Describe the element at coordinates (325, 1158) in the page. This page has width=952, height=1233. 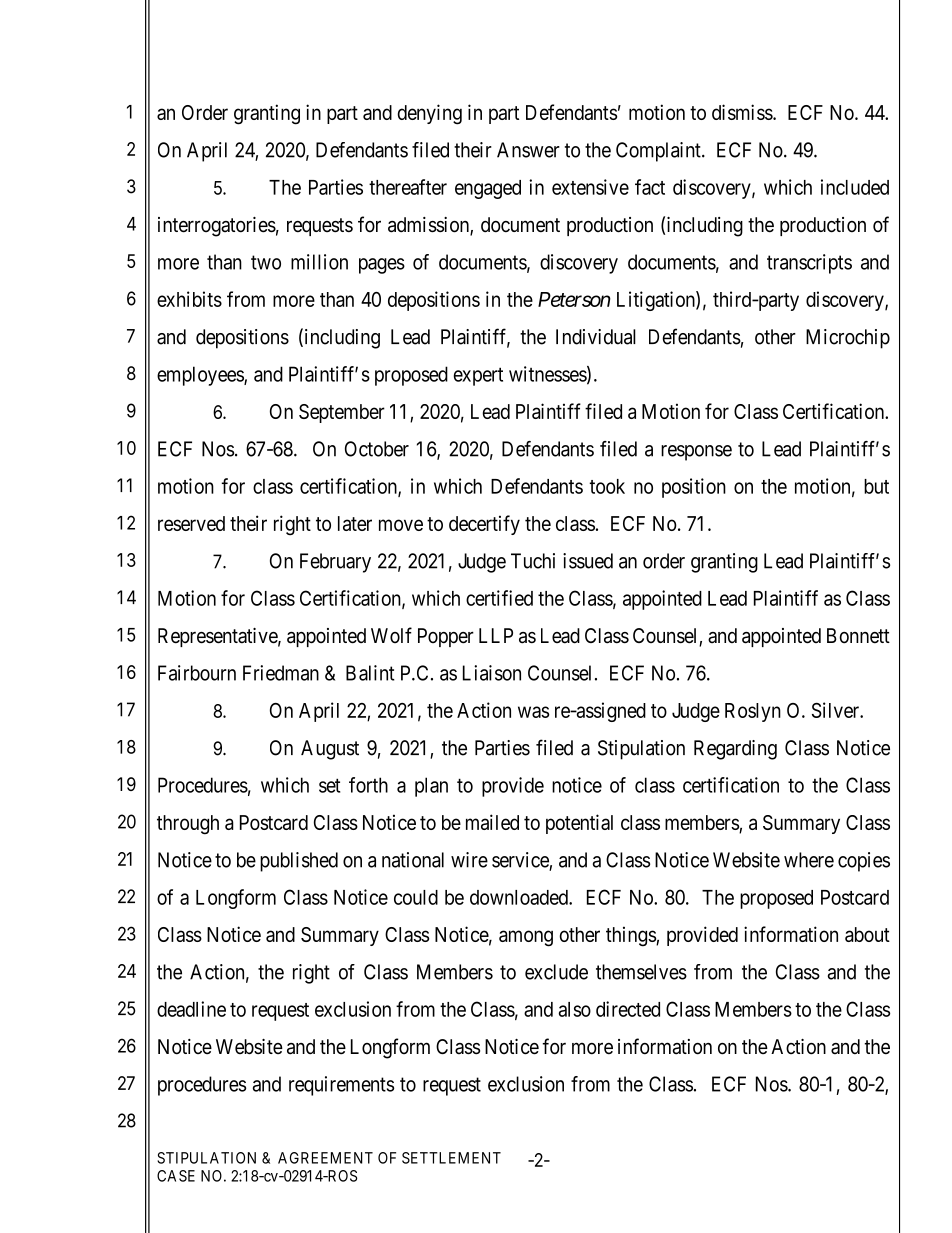
I see `AGREEMENT` at that location.
